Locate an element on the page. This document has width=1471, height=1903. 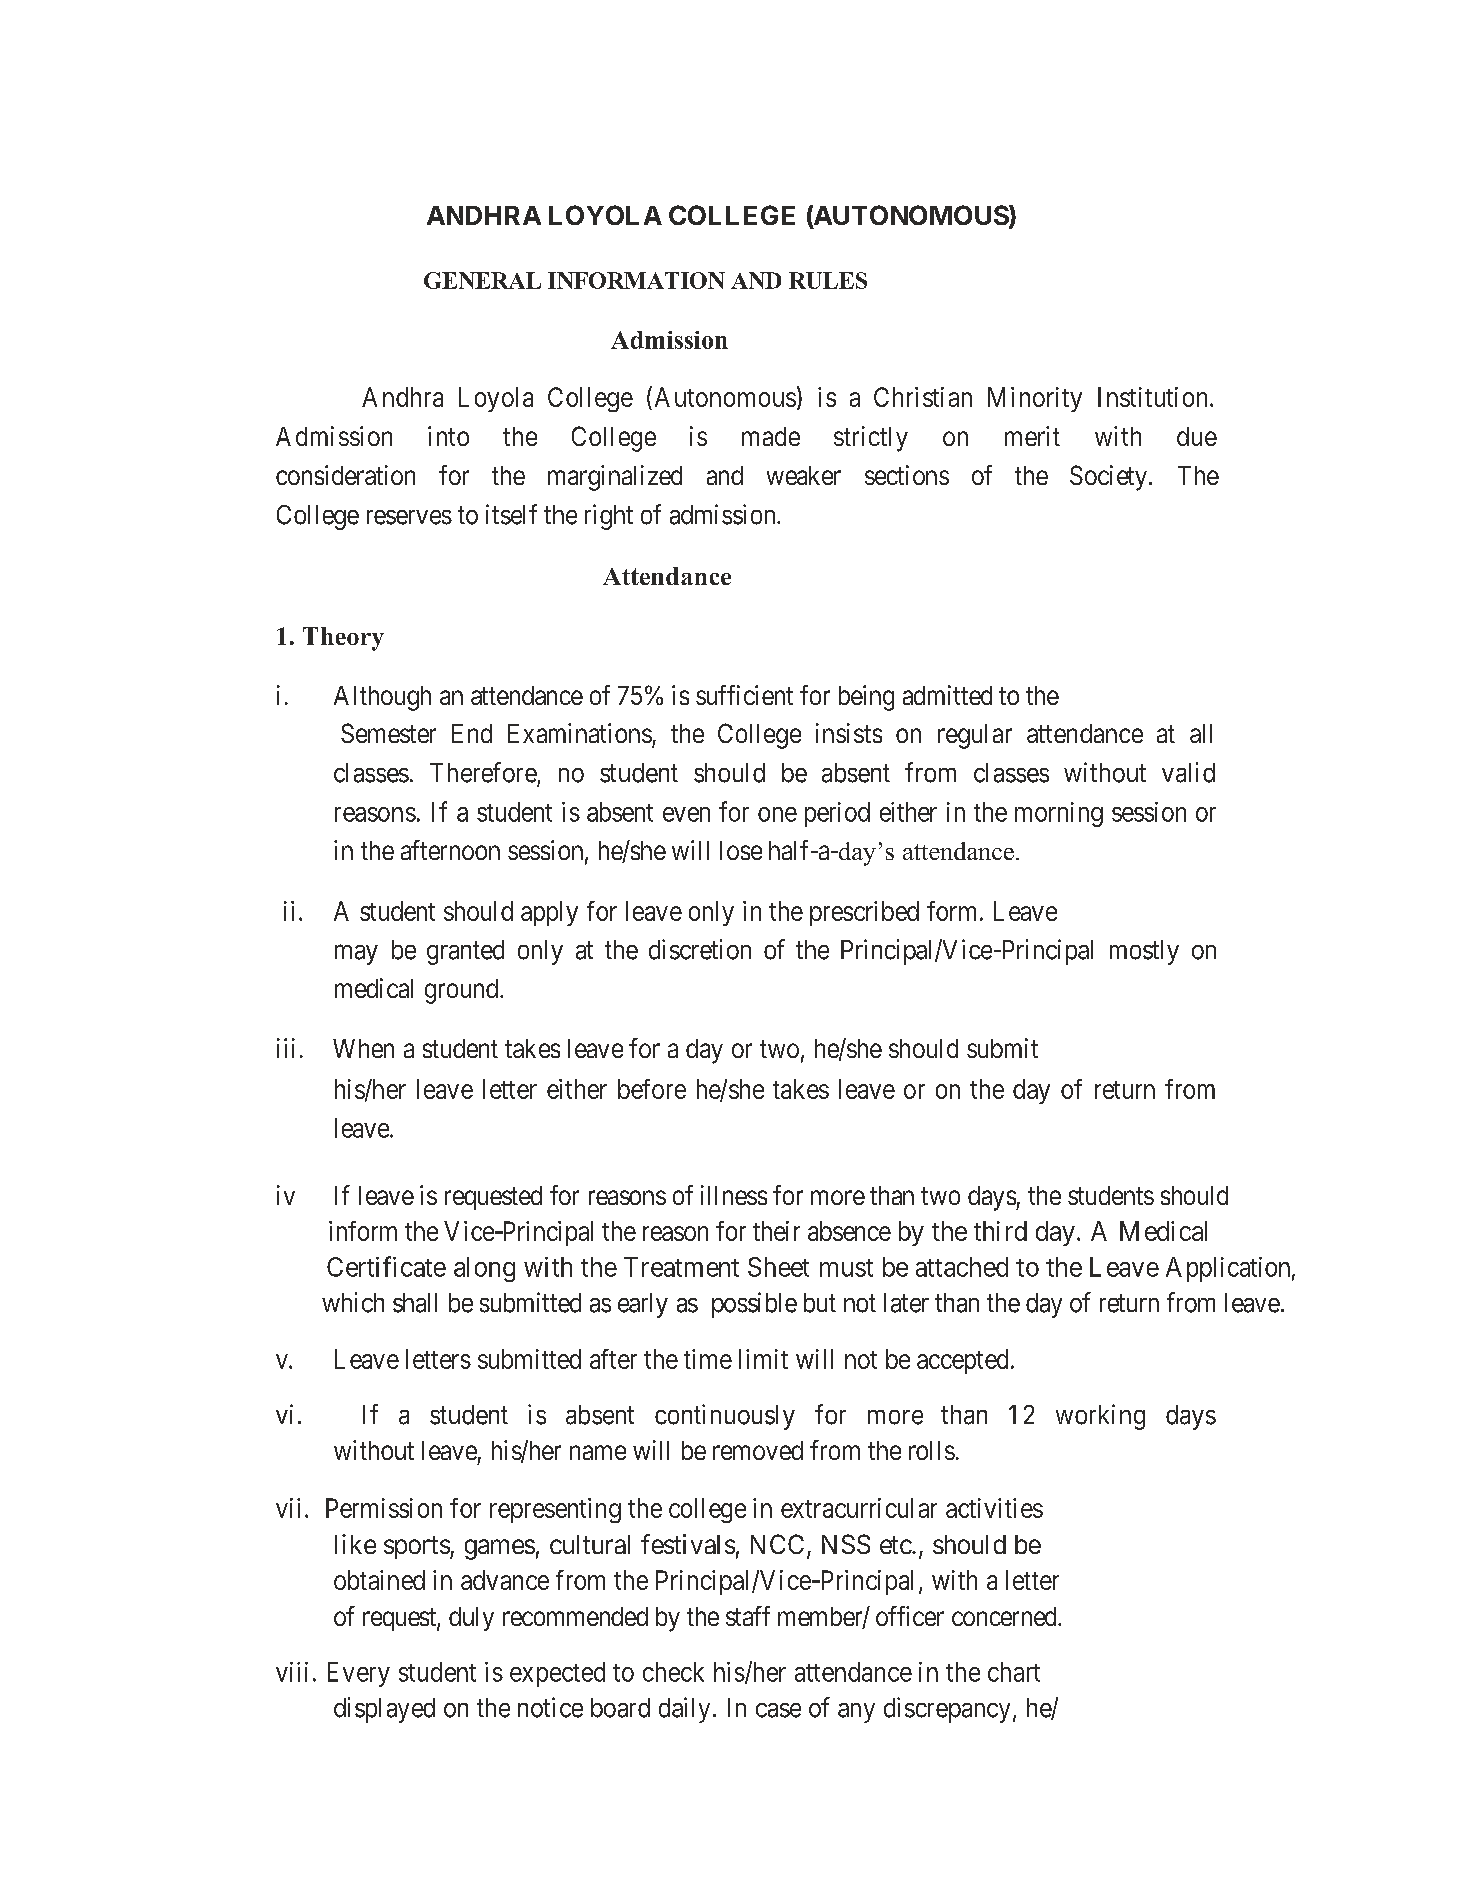
chart is located at coordinates (1014, 1672).
